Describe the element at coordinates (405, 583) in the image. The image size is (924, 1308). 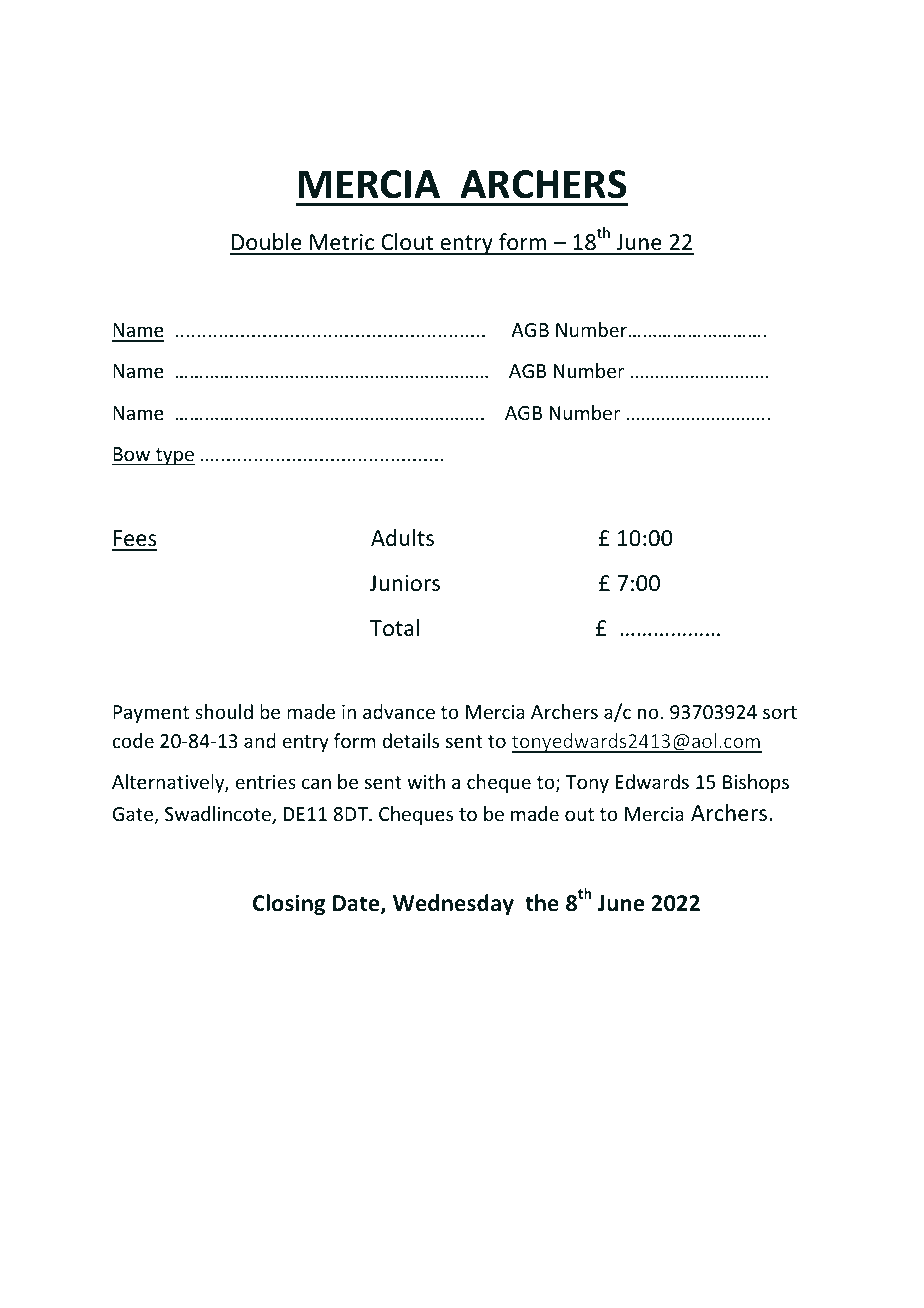
I see `Juniors` at that location.
